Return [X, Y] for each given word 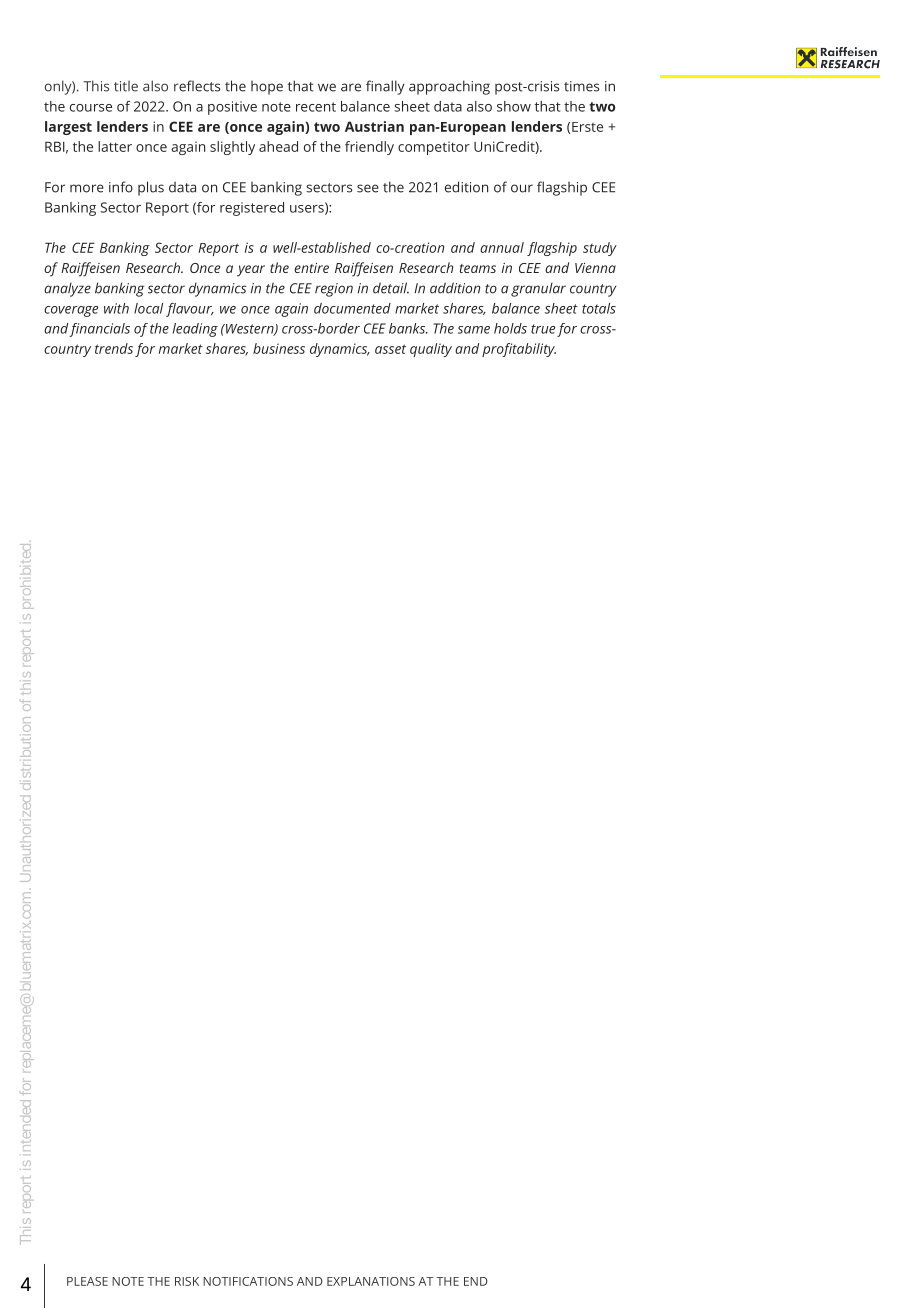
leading [195, 330]
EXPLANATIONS [371, 1281]
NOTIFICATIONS [248, 1281]
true [543, 329]
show [514, 106]
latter [115, 146]
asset [390, 349]
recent [316, 107]
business [279, 348]
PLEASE [87, 1281]
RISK [187, 1281]
